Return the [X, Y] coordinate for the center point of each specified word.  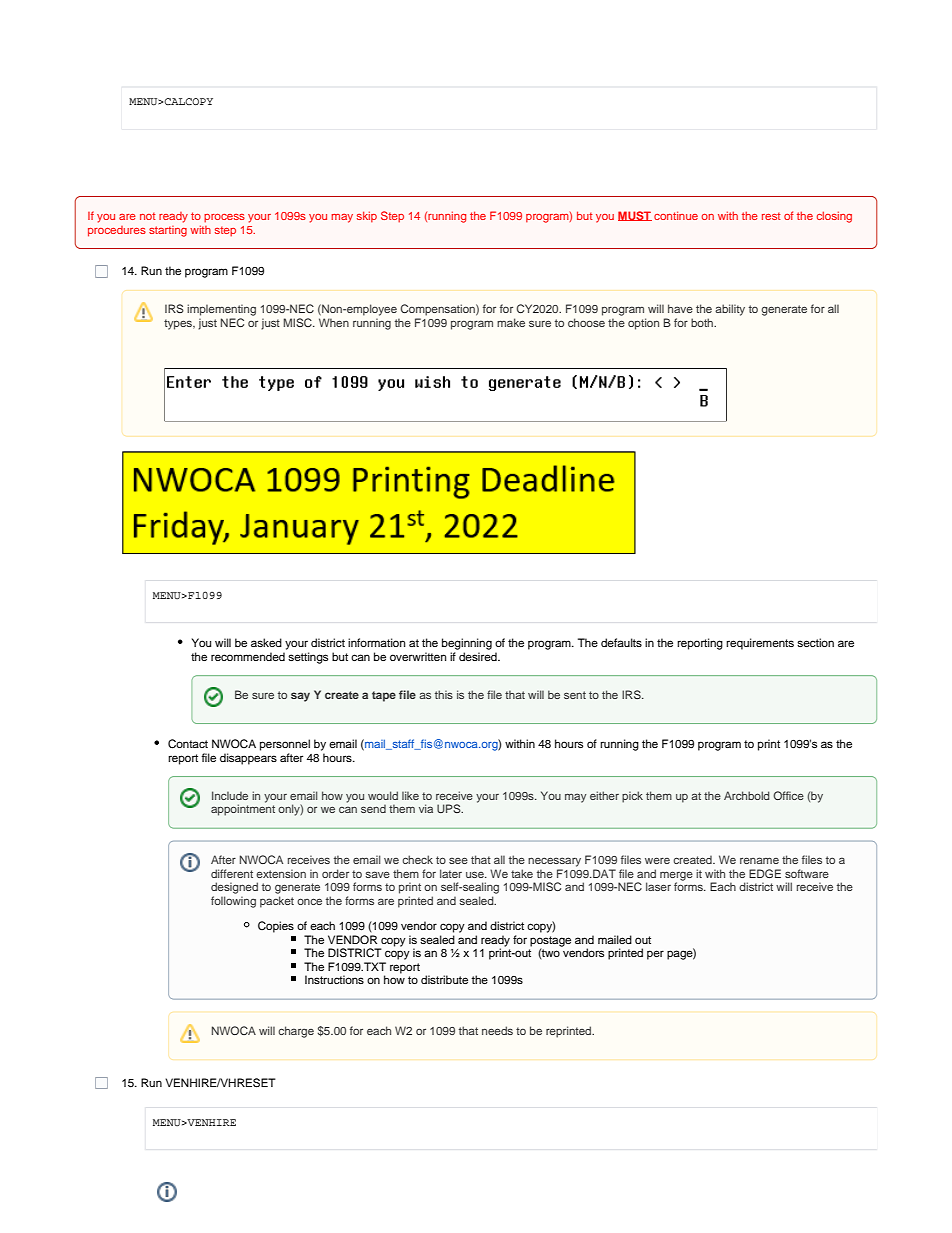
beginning [467, 644]
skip [367, 217]
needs [497, 1030]
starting [168, 231]
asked [266, 642]
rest [771, 216]
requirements [760, 644]
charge [296, 1032]
